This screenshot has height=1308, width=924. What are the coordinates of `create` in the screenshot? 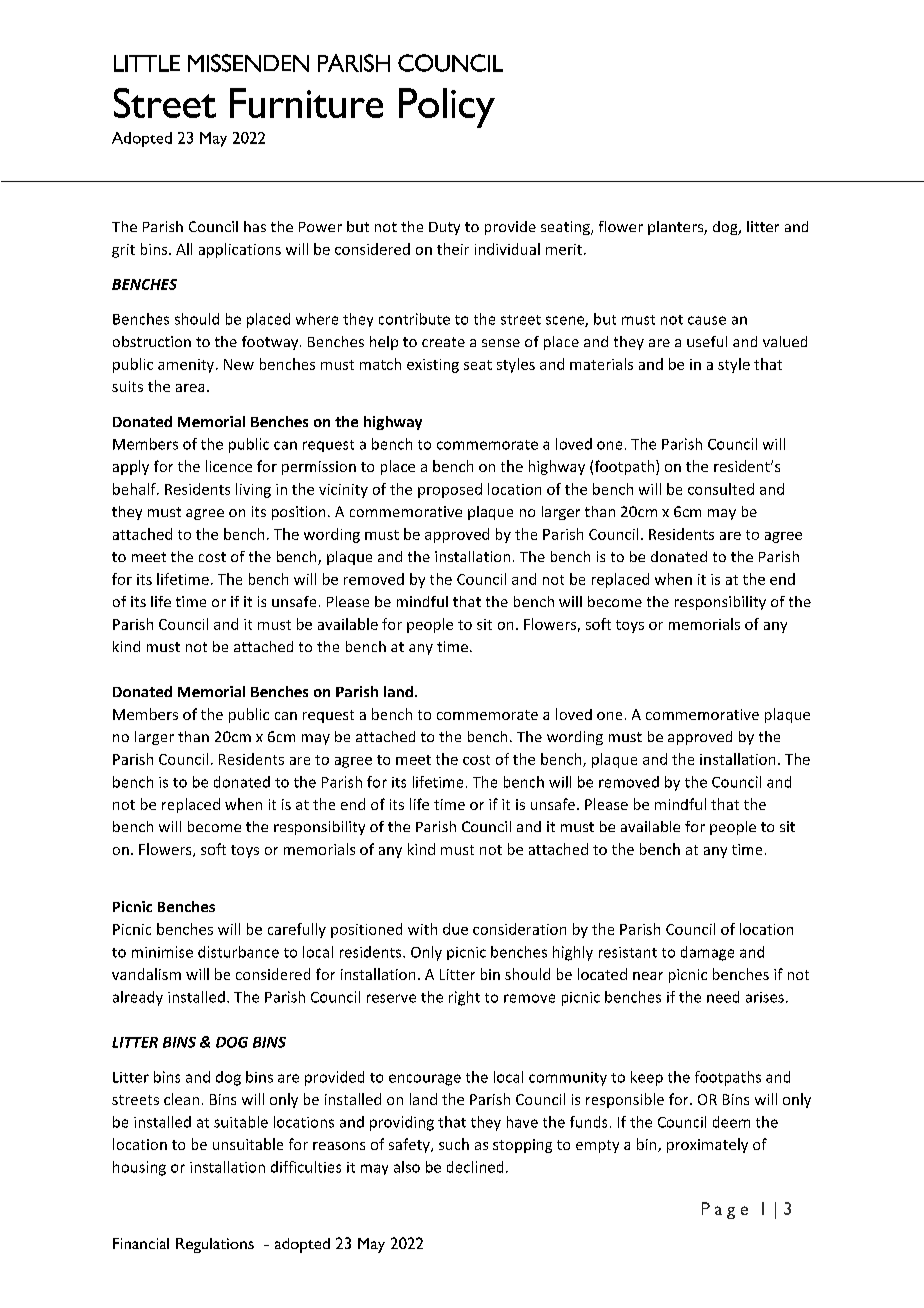 It's located at (443, 342).
